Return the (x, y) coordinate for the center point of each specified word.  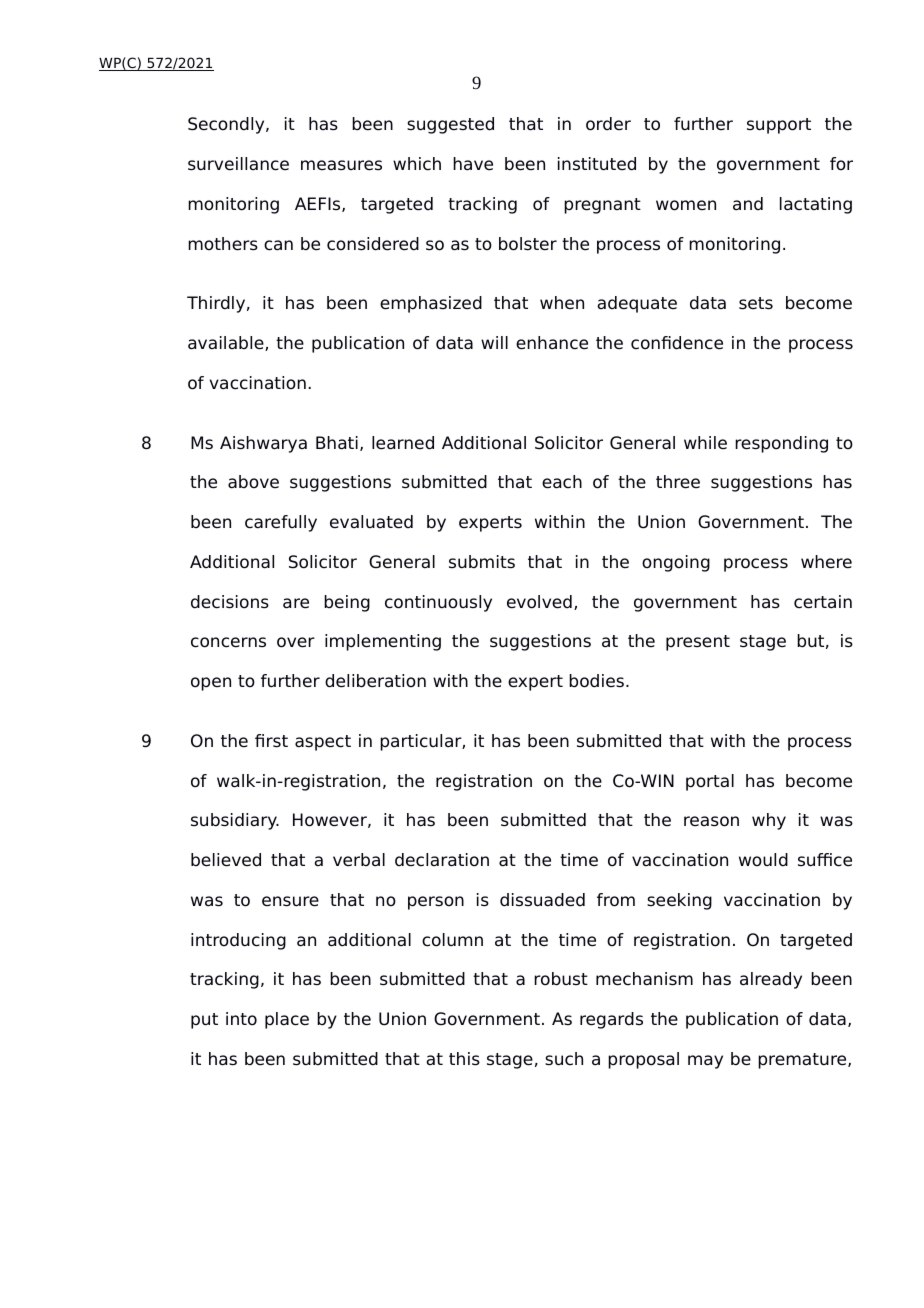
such (564, 1059)
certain (823, 602)
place (287, 1020)
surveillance (238, 164)
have (473, 164)
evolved (539, 602)
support (779, 126)
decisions (230, 602)
